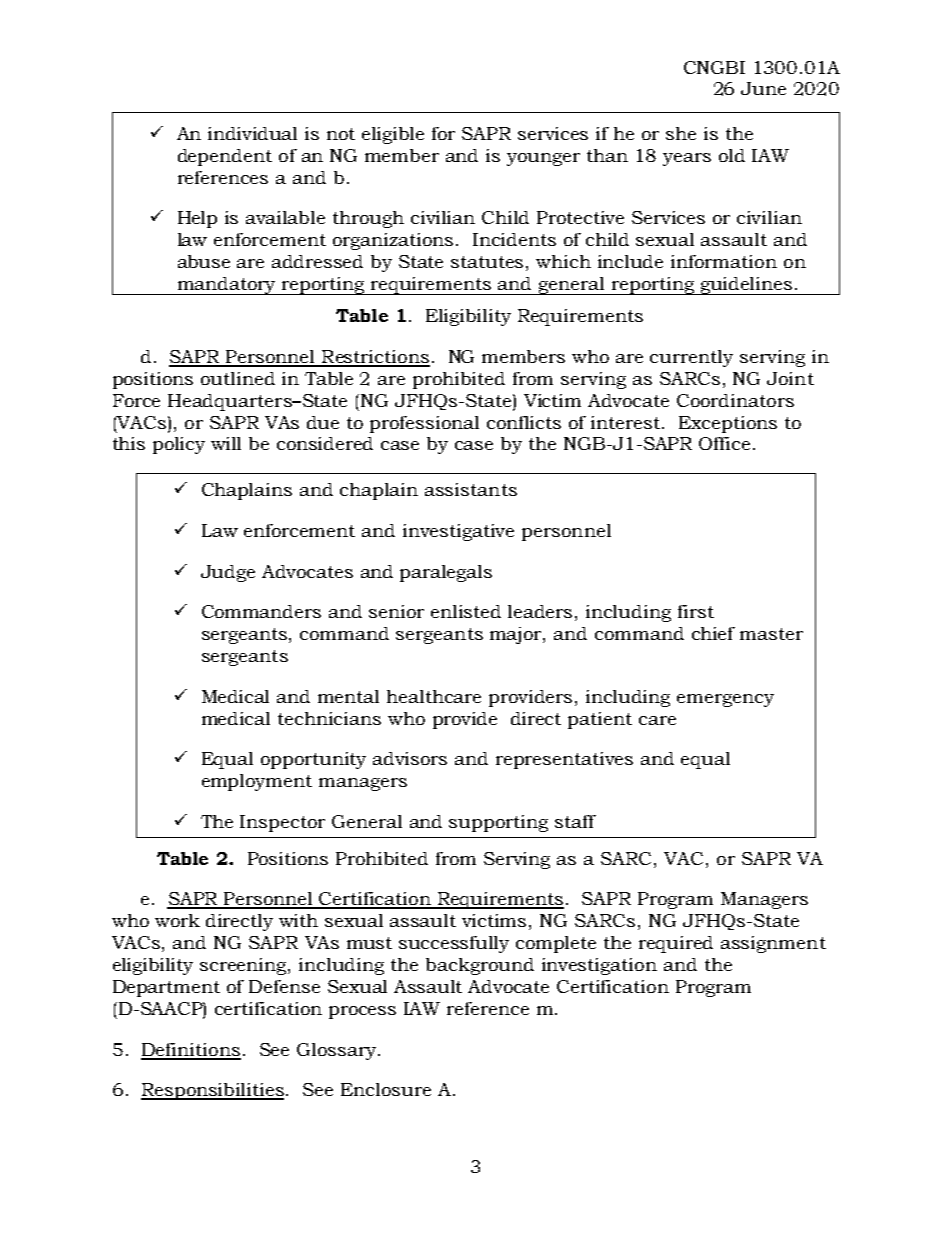 Image resolution: width=952 pixels, height=1233 pixels. What do you see at coordinates (676, 944) in the document?
I see `required` at bounding box center [676, 944].
